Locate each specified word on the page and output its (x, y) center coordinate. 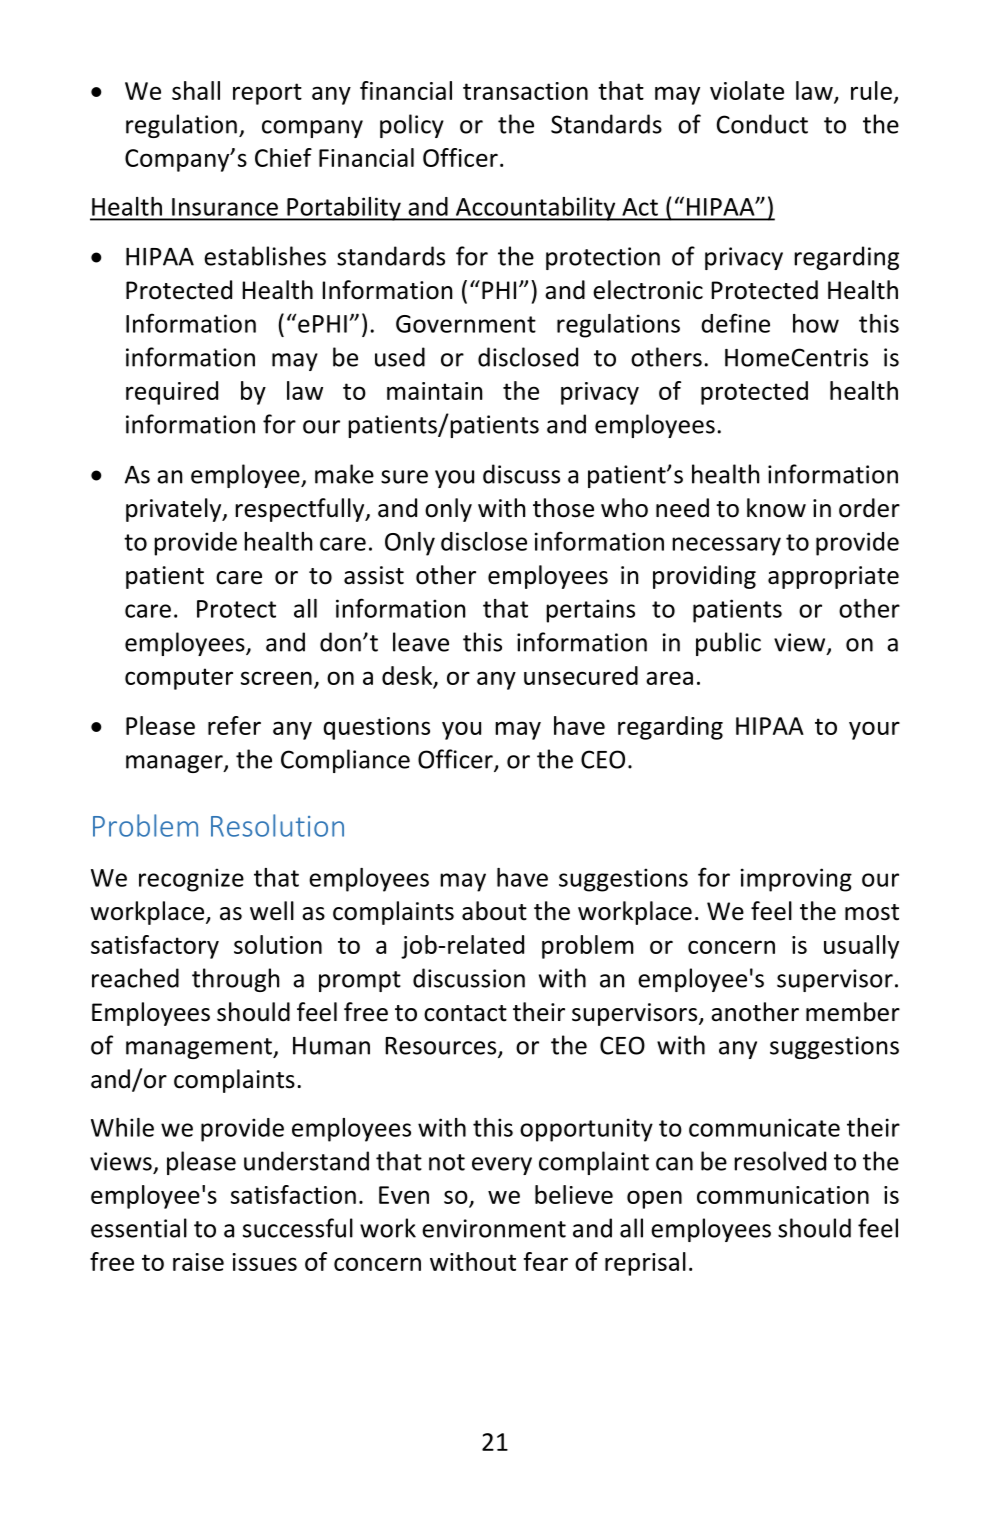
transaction (525, 91)
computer (179, 679)
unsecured (581, 675)
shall (196, 90)
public (728, 644)
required (172, 393)
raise (198, 1262)
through (235, 980)
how (816, 323)
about (494, 911)
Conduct (762, 124)
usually (861, 947)
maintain (434, 391)
